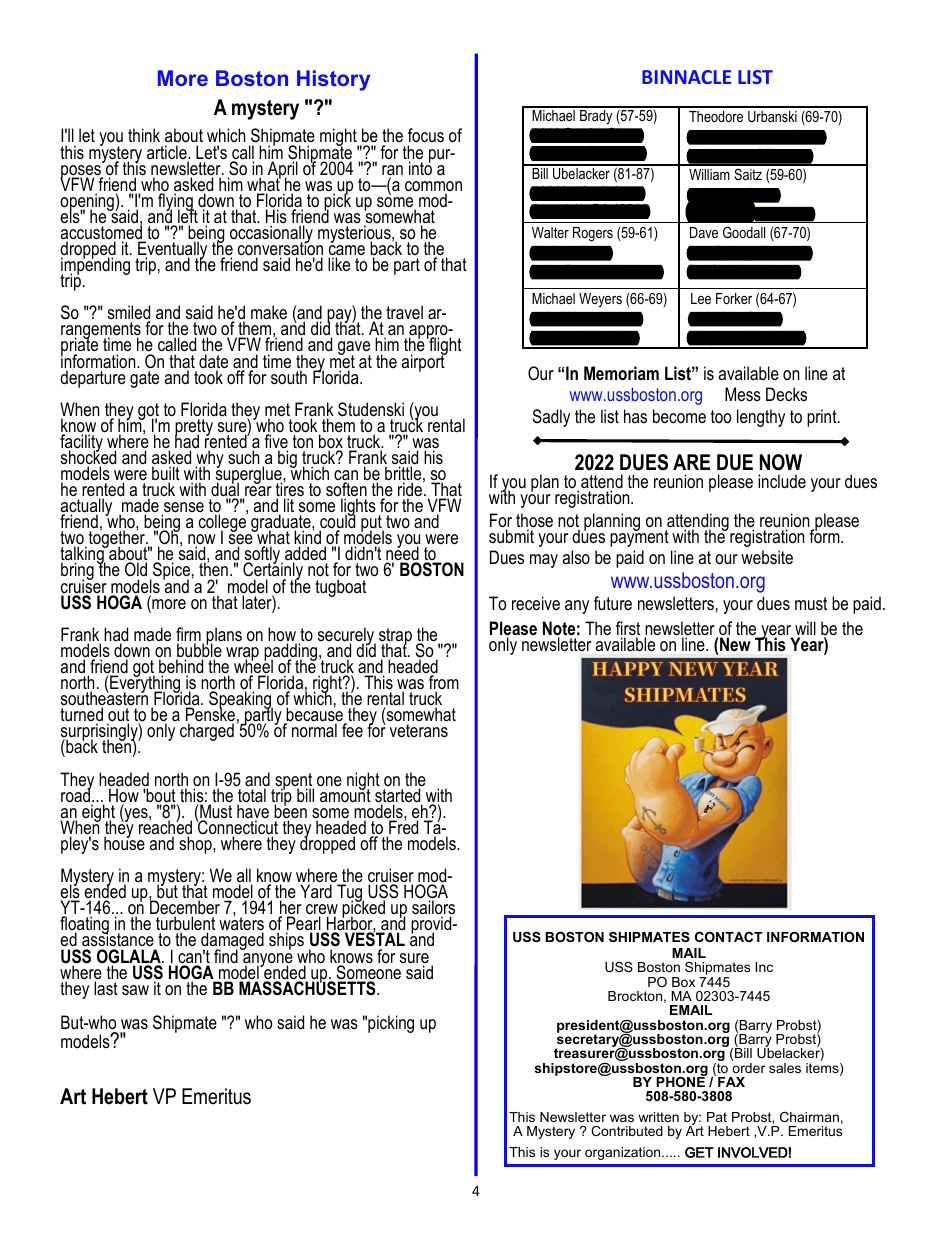 The height and width of the screenshot is (1233, 952). I want to click on firm, so click(189, 635).
